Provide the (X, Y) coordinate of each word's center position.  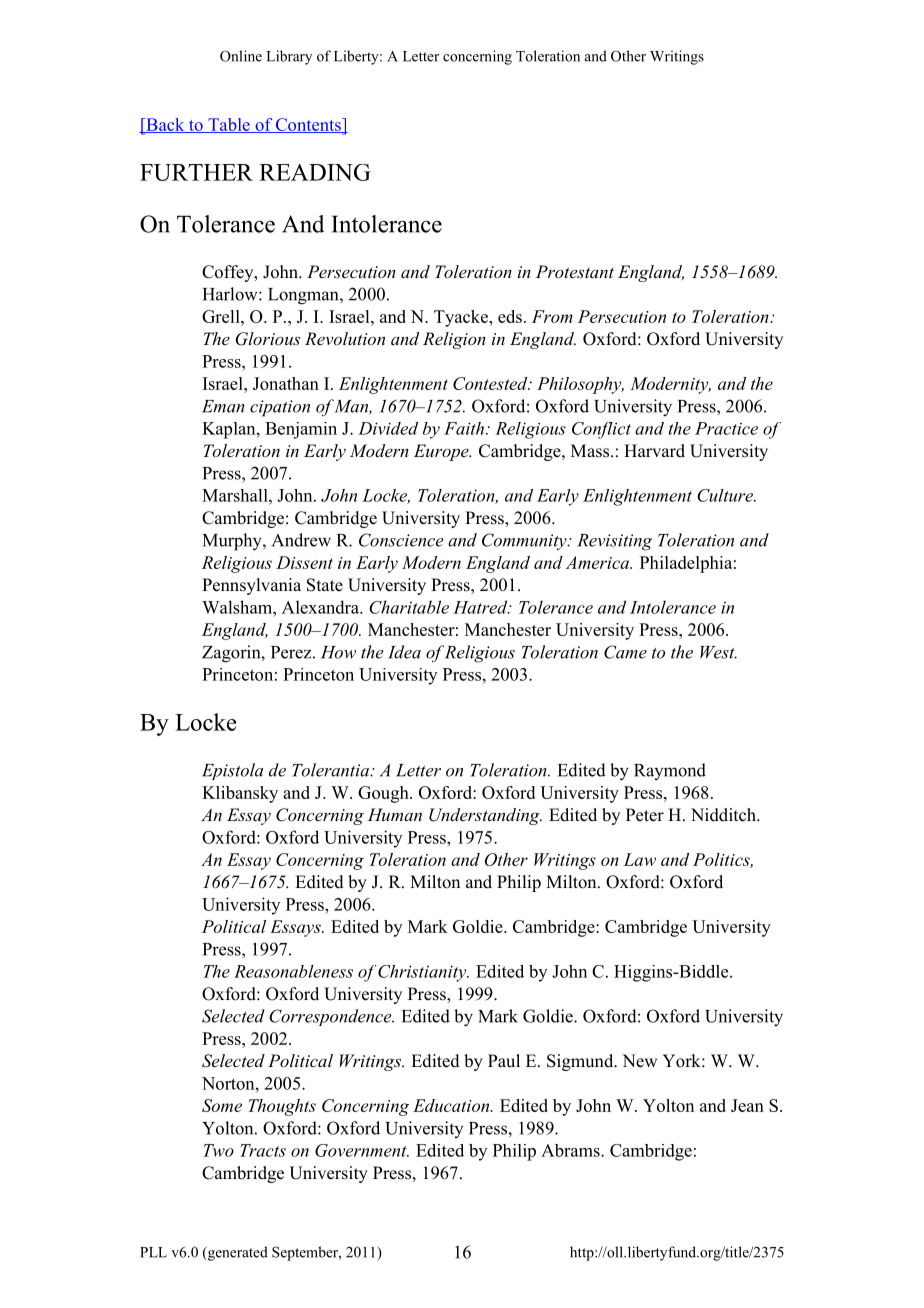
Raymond (670, 771)
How (338, 652)
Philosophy (580, 385)
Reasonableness (293, 971)
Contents (308, 125)
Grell (222, 316)
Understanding (485, 816)
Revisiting (614, 542)
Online (241, 56)
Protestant (575, 271)
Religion (454, 340)
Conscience (401, 540)
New (639, 1061)
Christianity (423, 973)
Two (218, 1150)
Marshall (236, 495)
